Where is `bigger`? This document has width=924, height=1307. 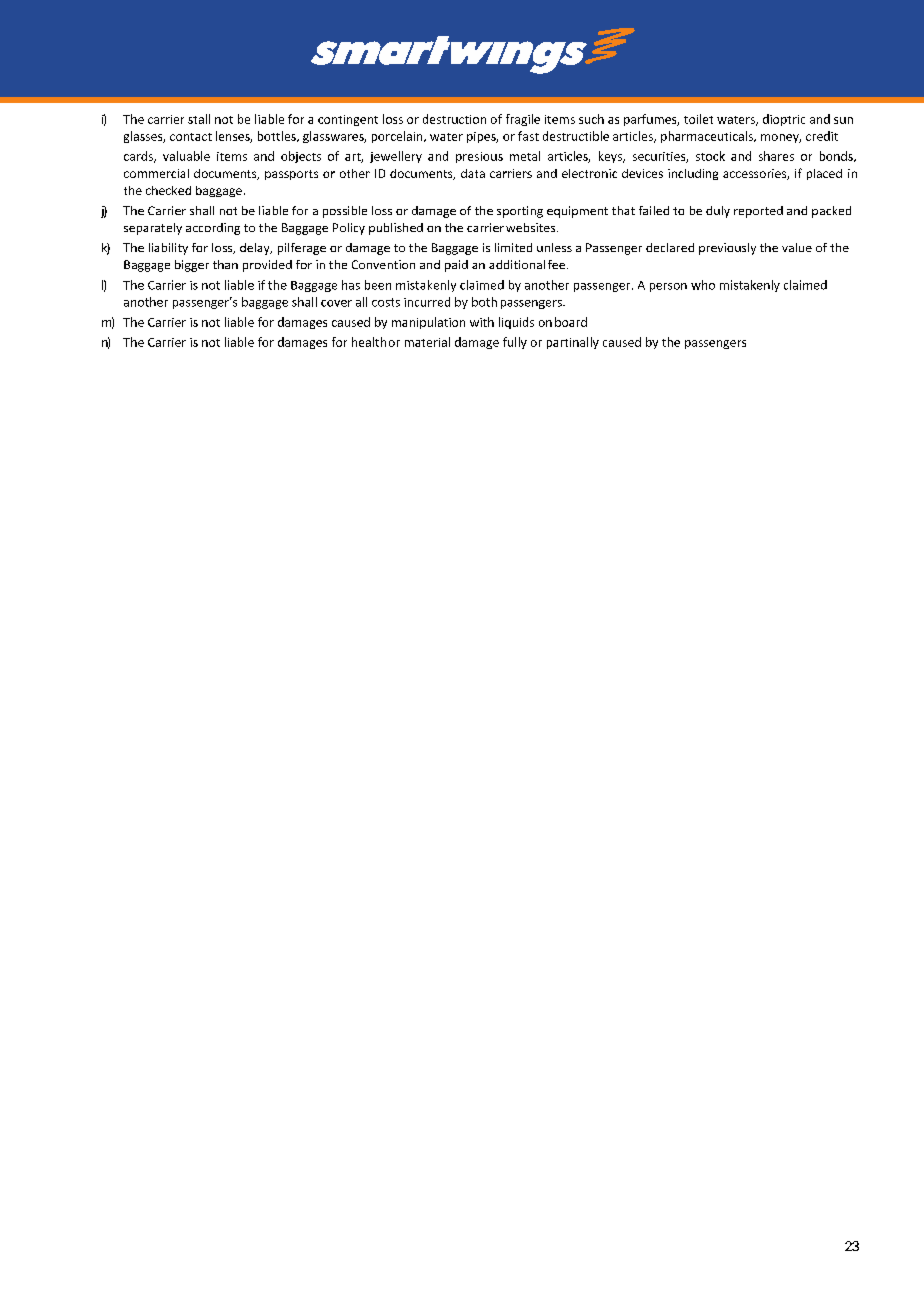
bigger is located at coordinates (192, 266).
